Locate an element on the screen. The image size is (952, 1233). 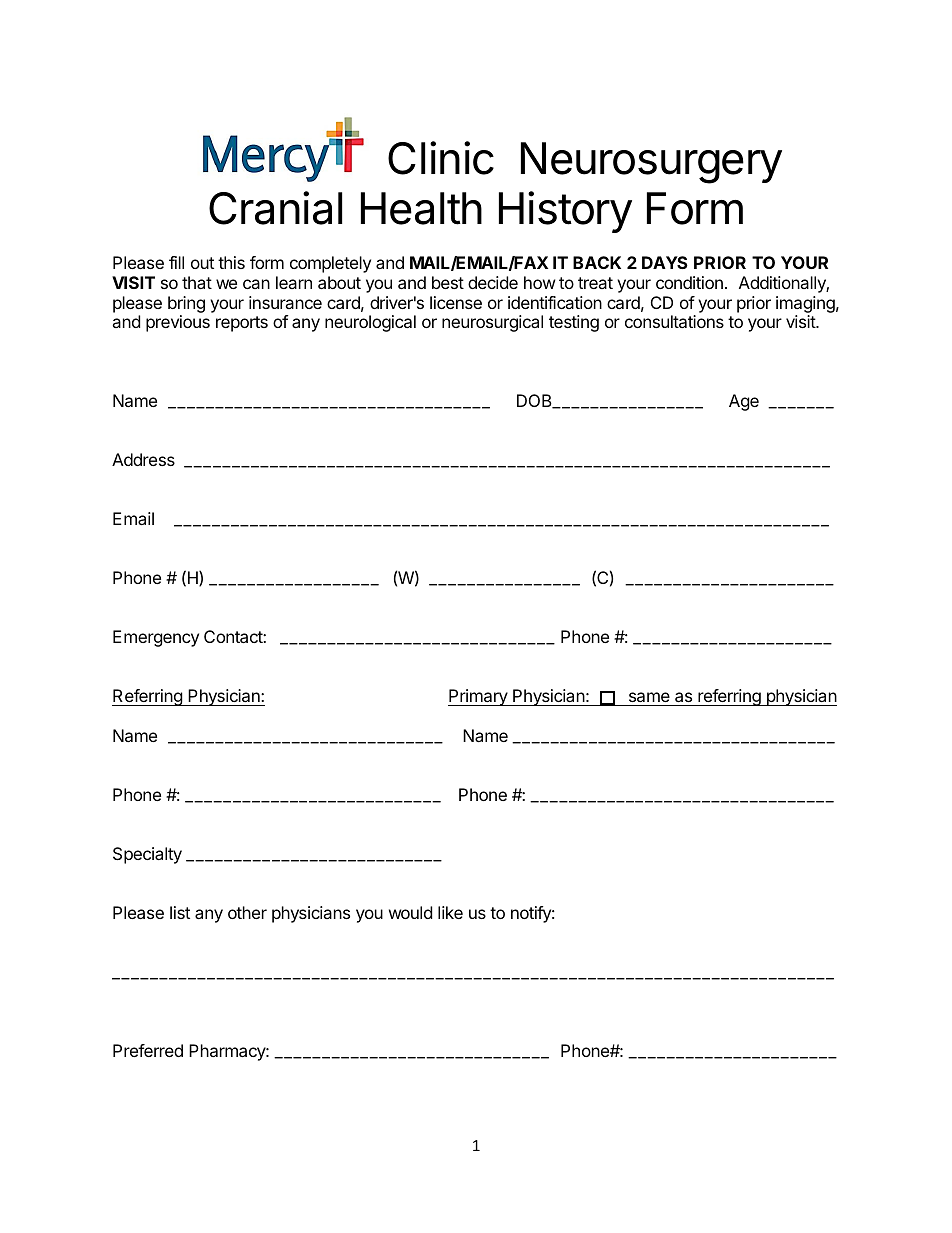
Neurosurgery is located at coordinates (651, 163).
